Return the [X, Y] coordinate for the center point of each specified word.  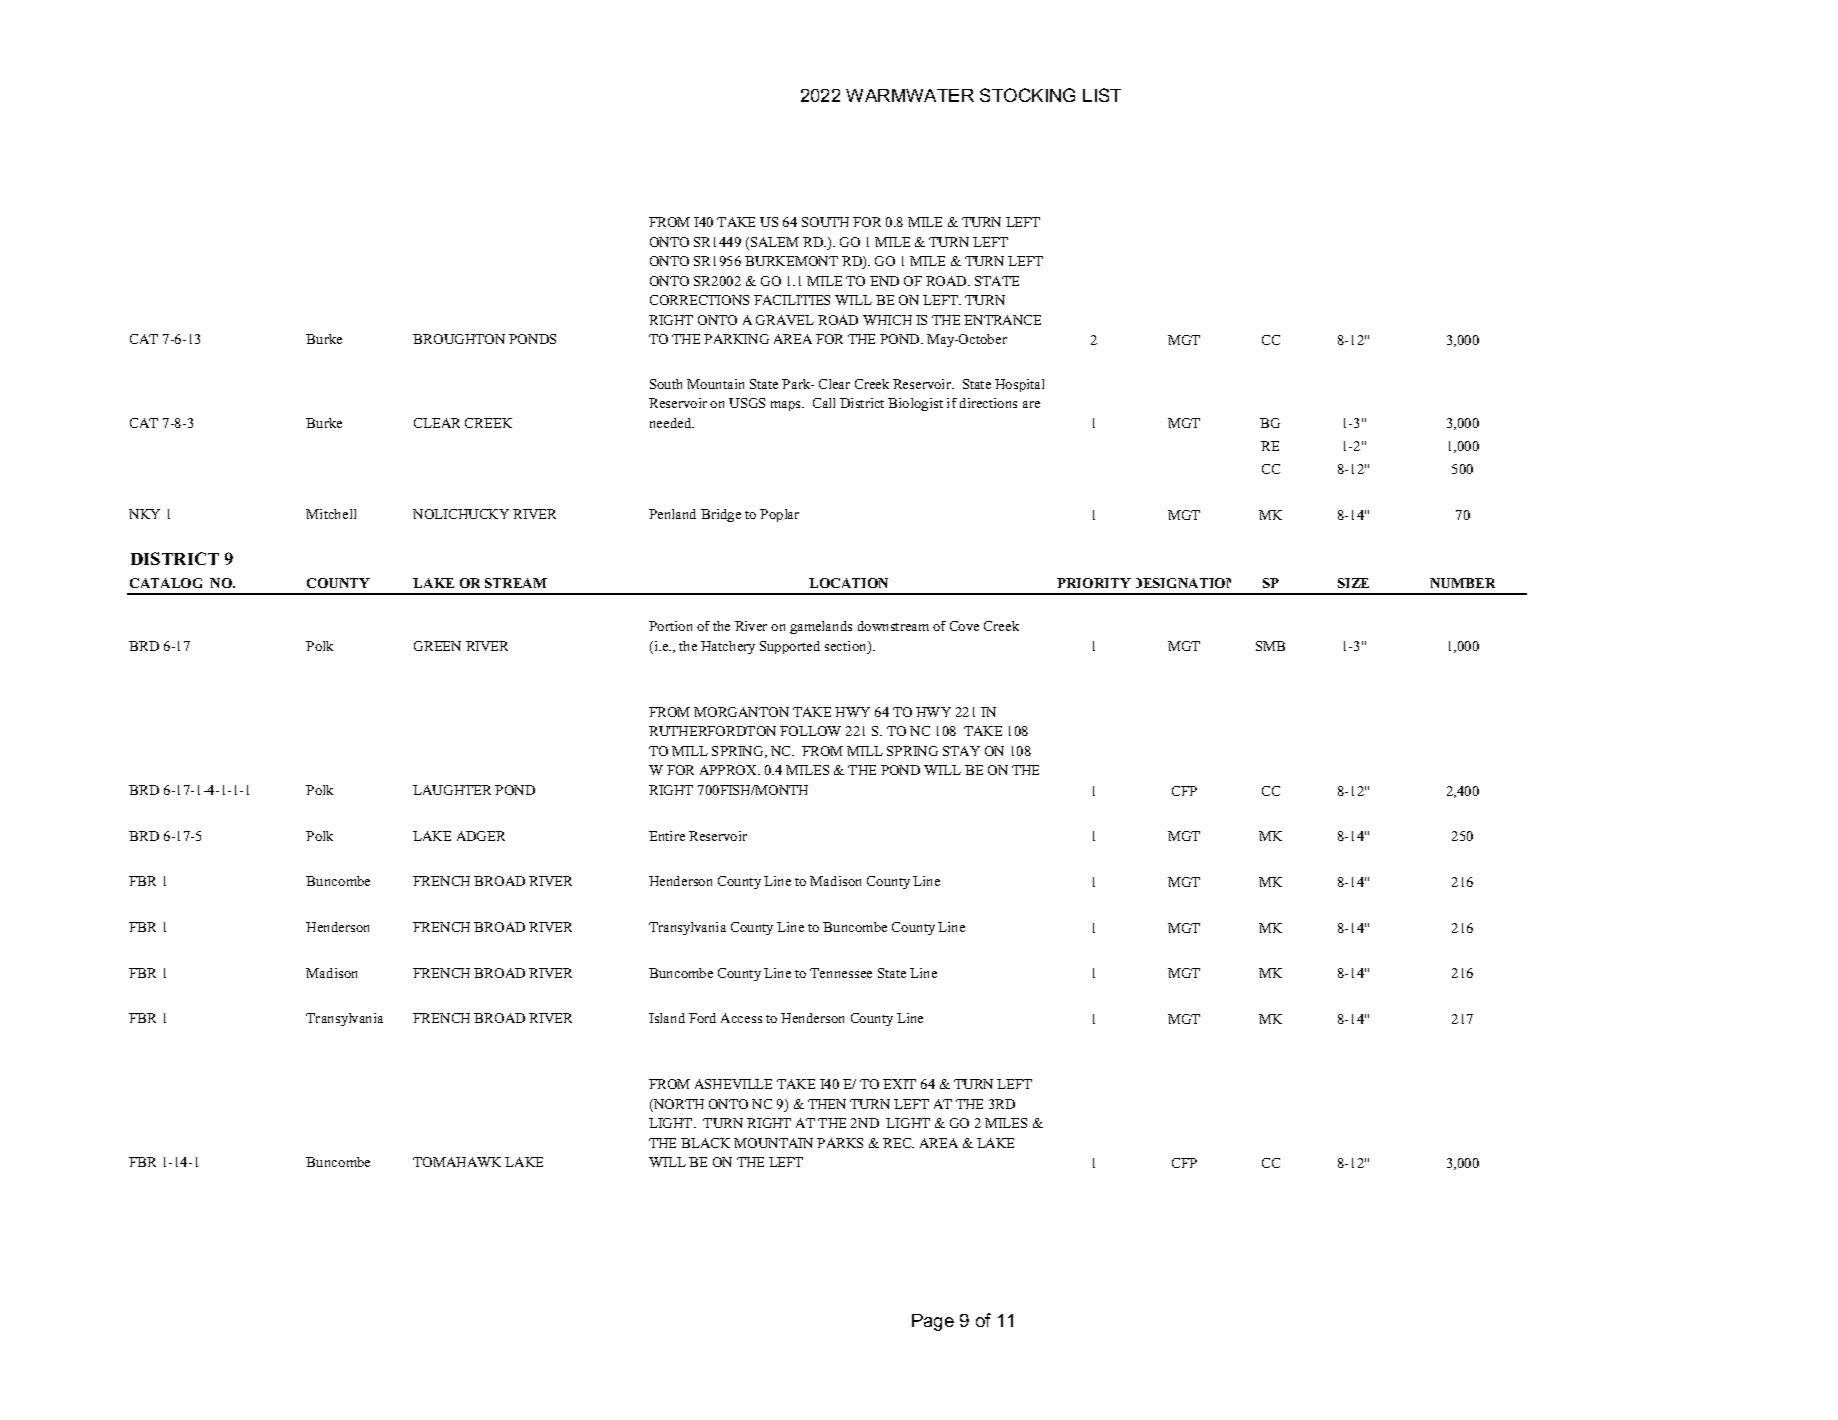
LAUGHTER [452, 790]
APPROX [729, 770]
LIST [1102, 95]
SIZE [1353, 583]
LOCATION [848, 583]
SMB [1270, 646]
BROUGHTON [459, 339]
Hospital [1019, 385]
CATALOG [166, 583]
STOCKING [1027, 95]
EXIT [899, 1084]
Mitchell [331, 514]
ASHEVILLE [733, 1084]
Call [824, 403]
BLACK [705, 1143]
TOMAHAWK [457, 1162]
